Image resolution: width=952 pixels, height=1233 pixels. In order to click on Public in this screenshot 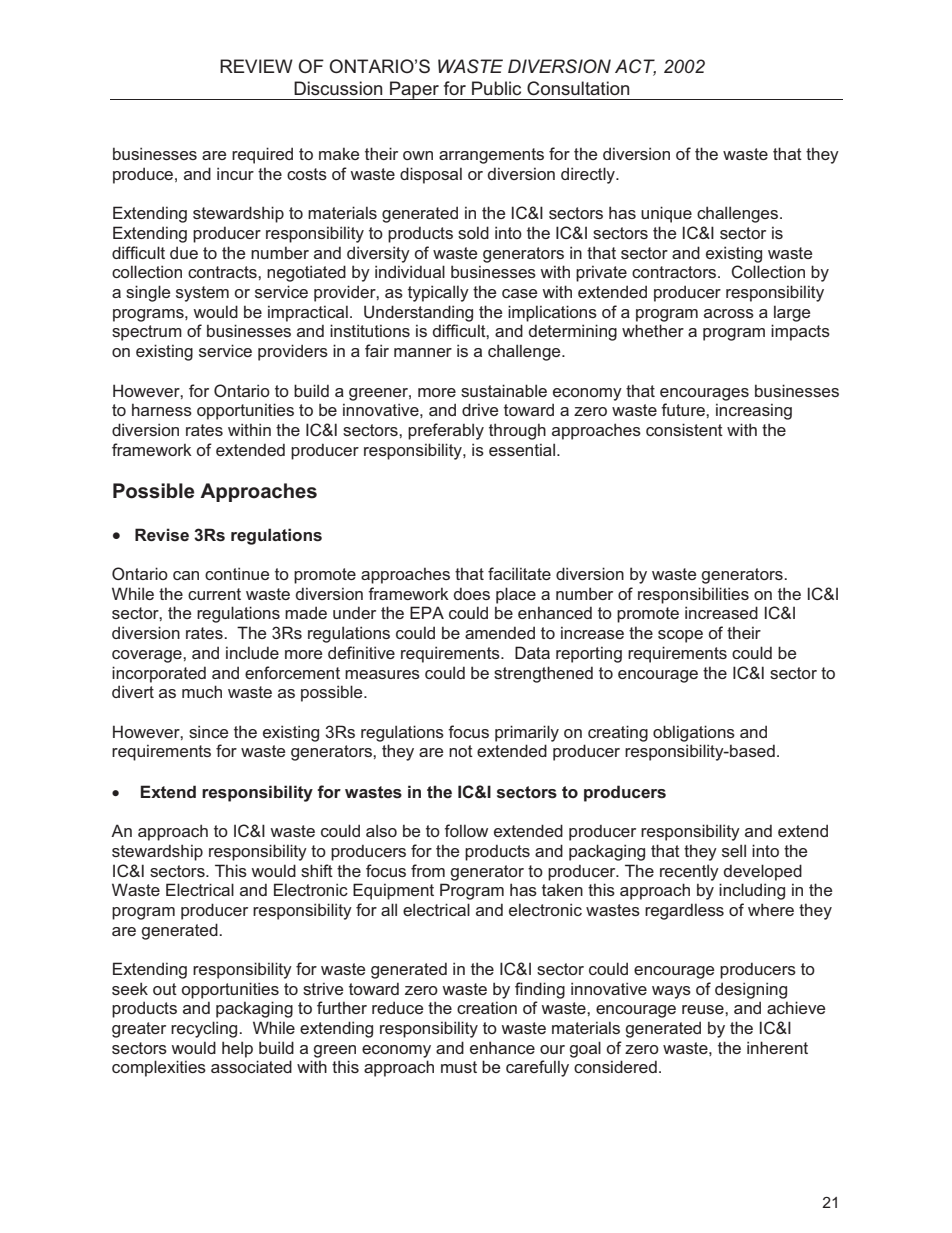, I will do `click(496, 88)`.
